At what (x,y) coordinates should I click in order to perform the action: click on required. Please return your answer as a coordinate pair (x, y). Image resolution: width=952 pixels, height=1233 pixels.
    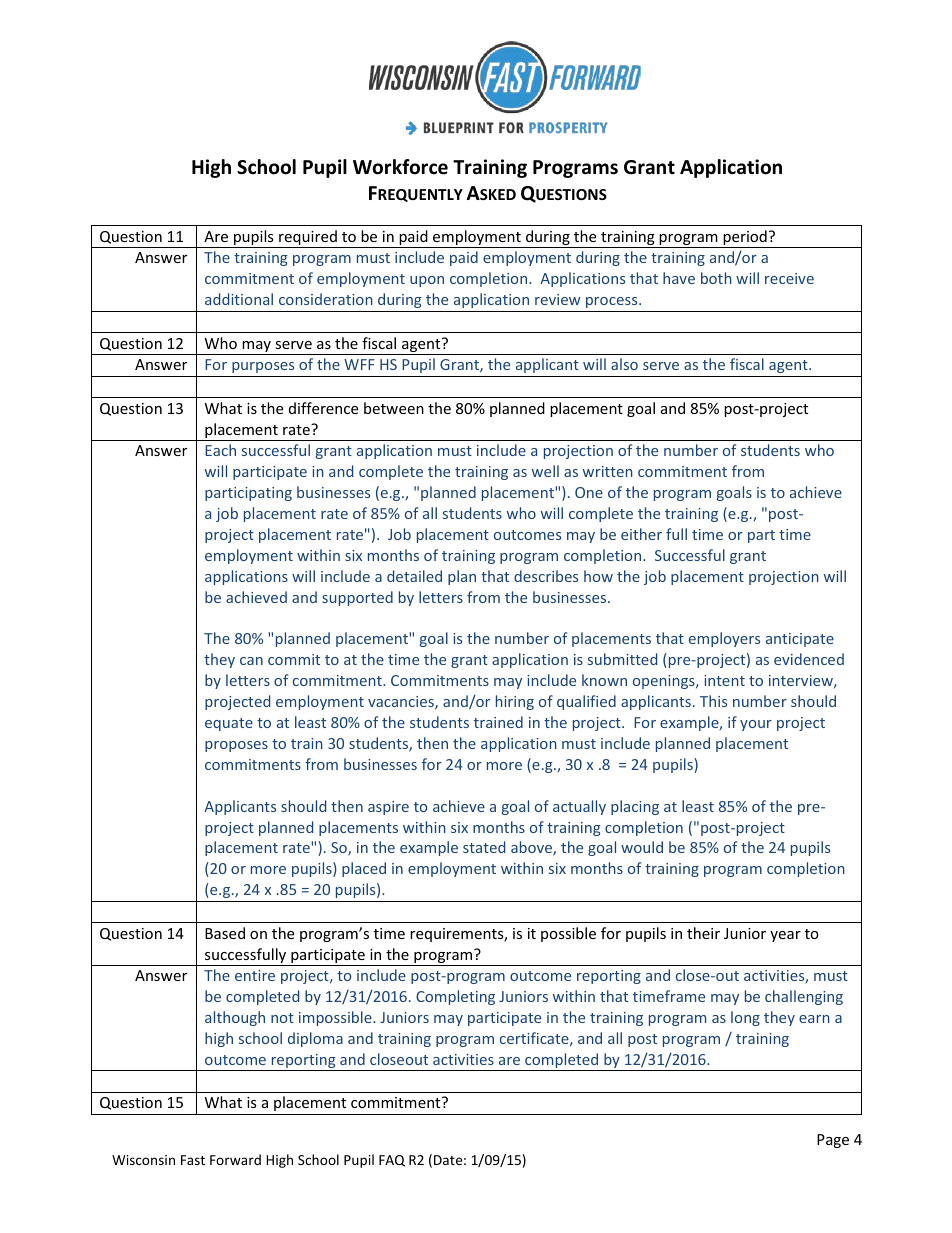
    Looking at the image, I should click on (308, 239).
